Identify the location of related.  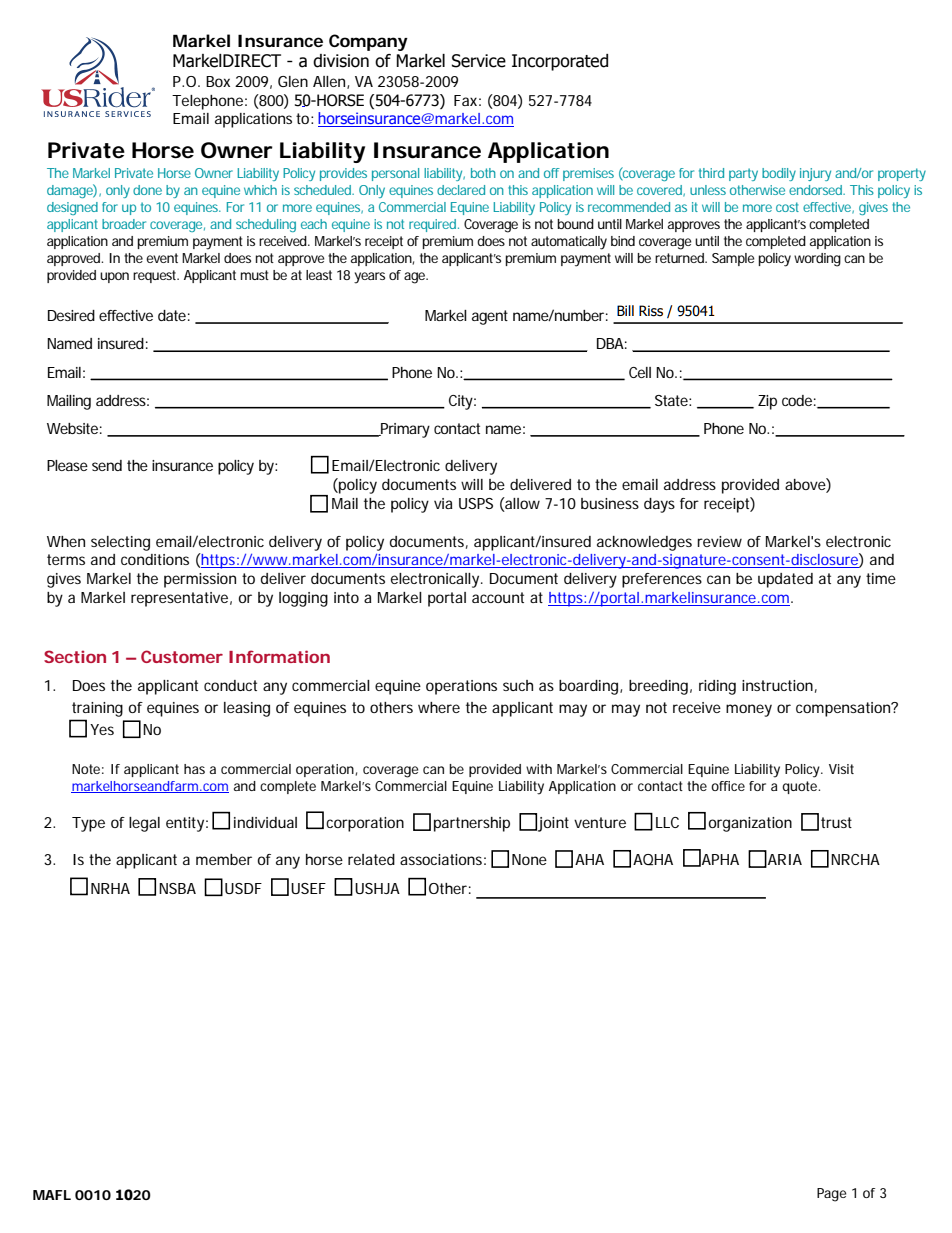
(371, 859).
